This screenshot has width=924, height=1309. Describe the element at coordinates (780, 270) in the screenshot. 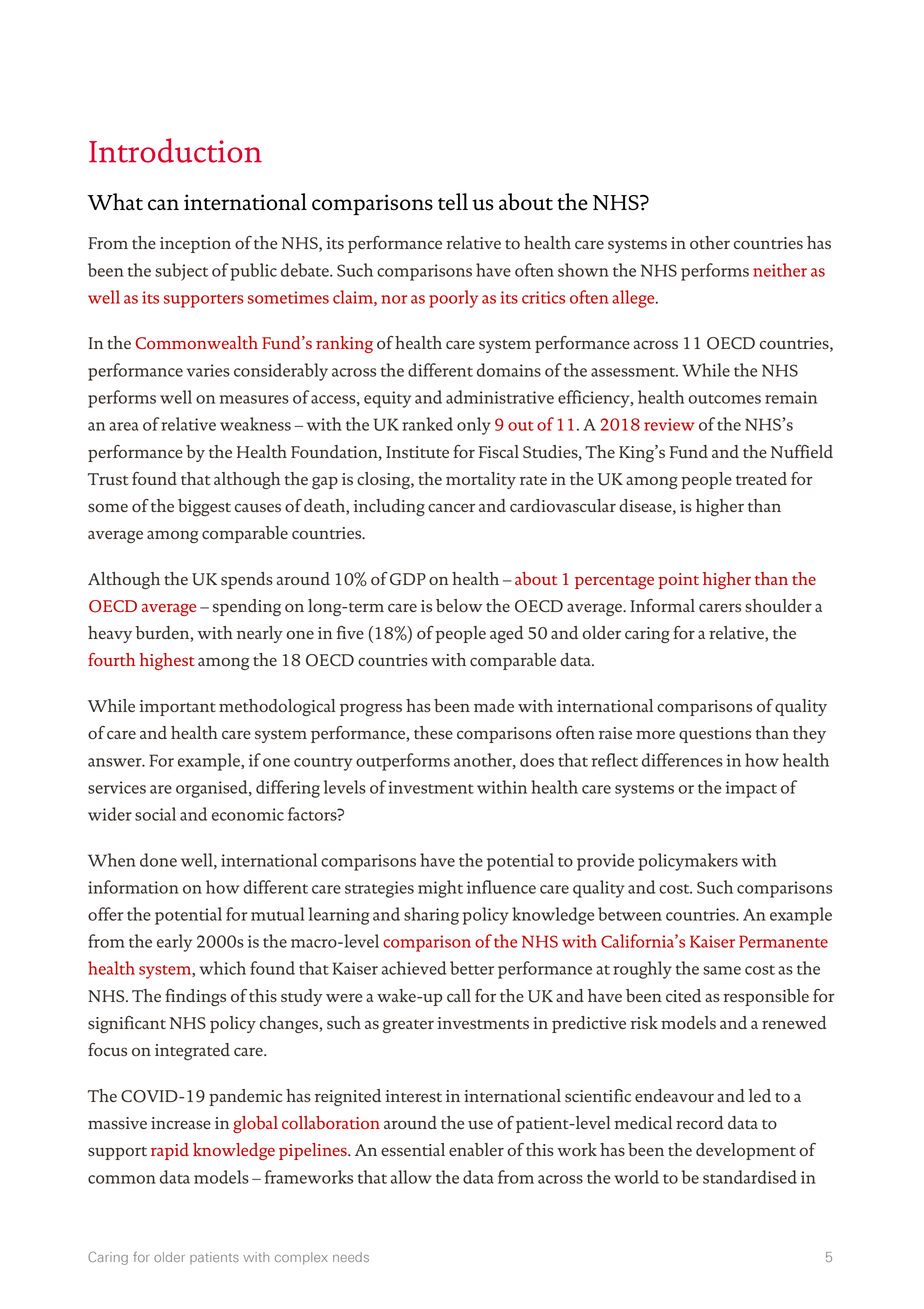

I see `neither` at that location.
